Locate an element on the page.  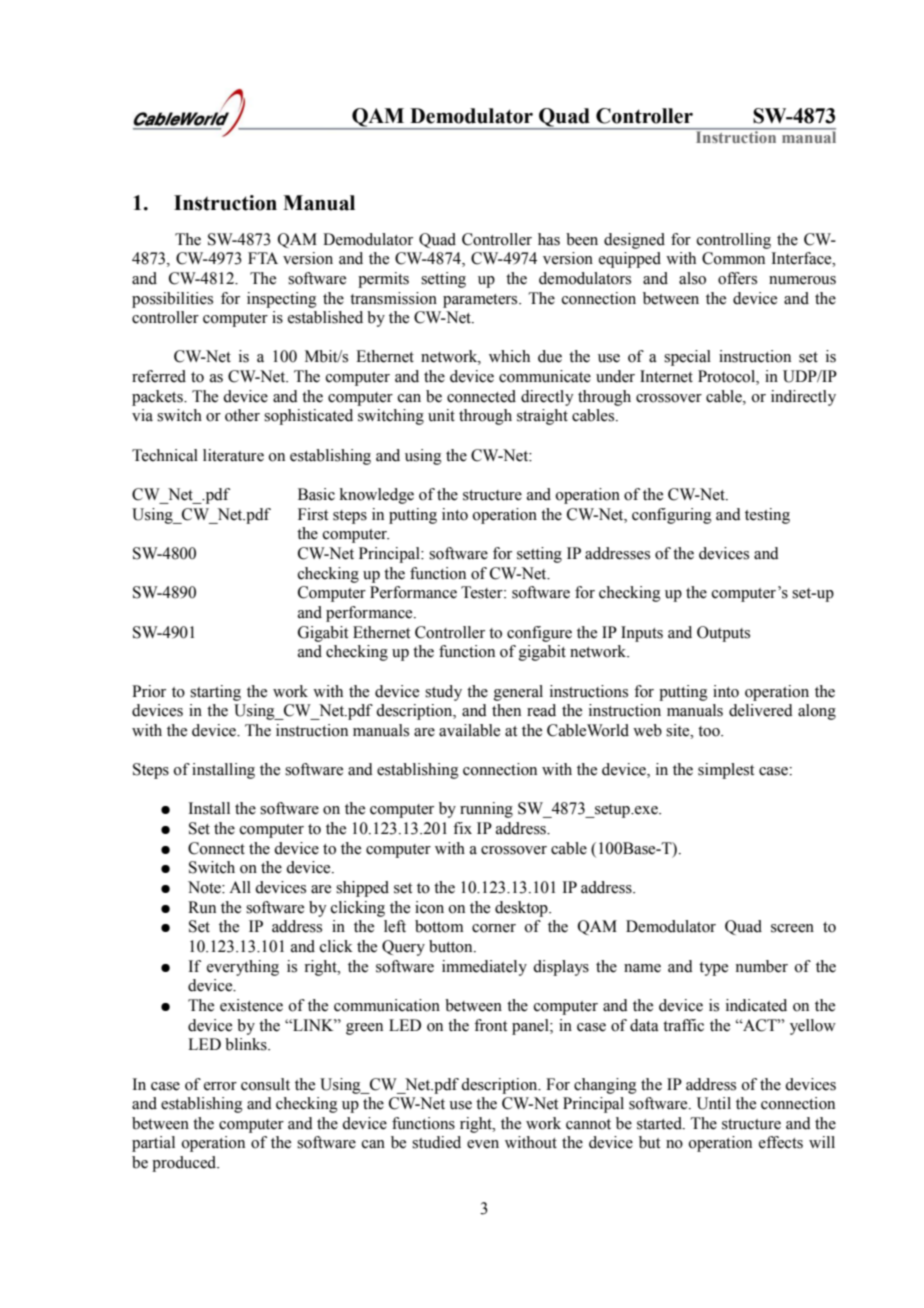
produced is located at coordinates (185, 1164).
